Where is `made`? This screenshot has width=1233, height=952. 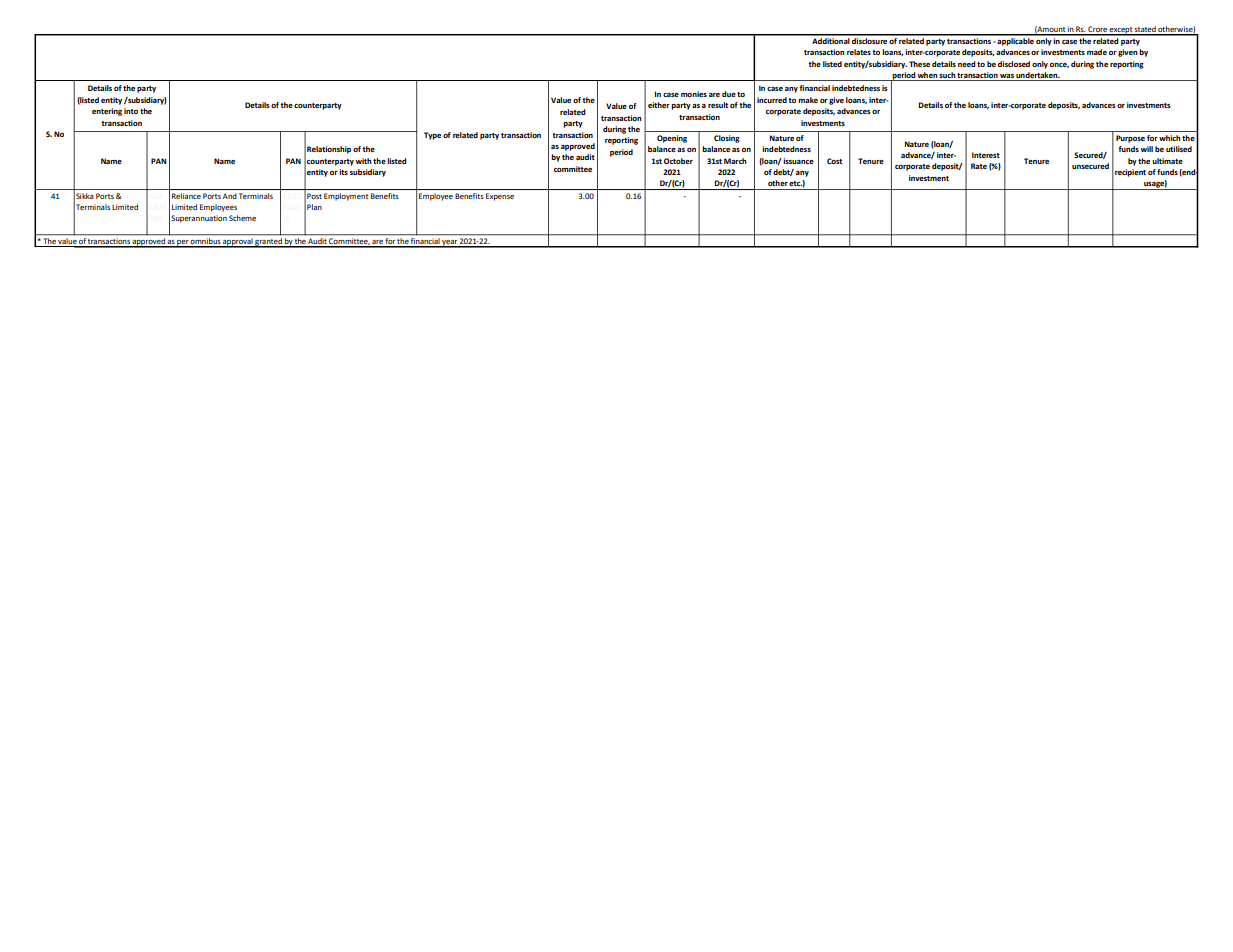 made is located at coordinates (1097, 52).
